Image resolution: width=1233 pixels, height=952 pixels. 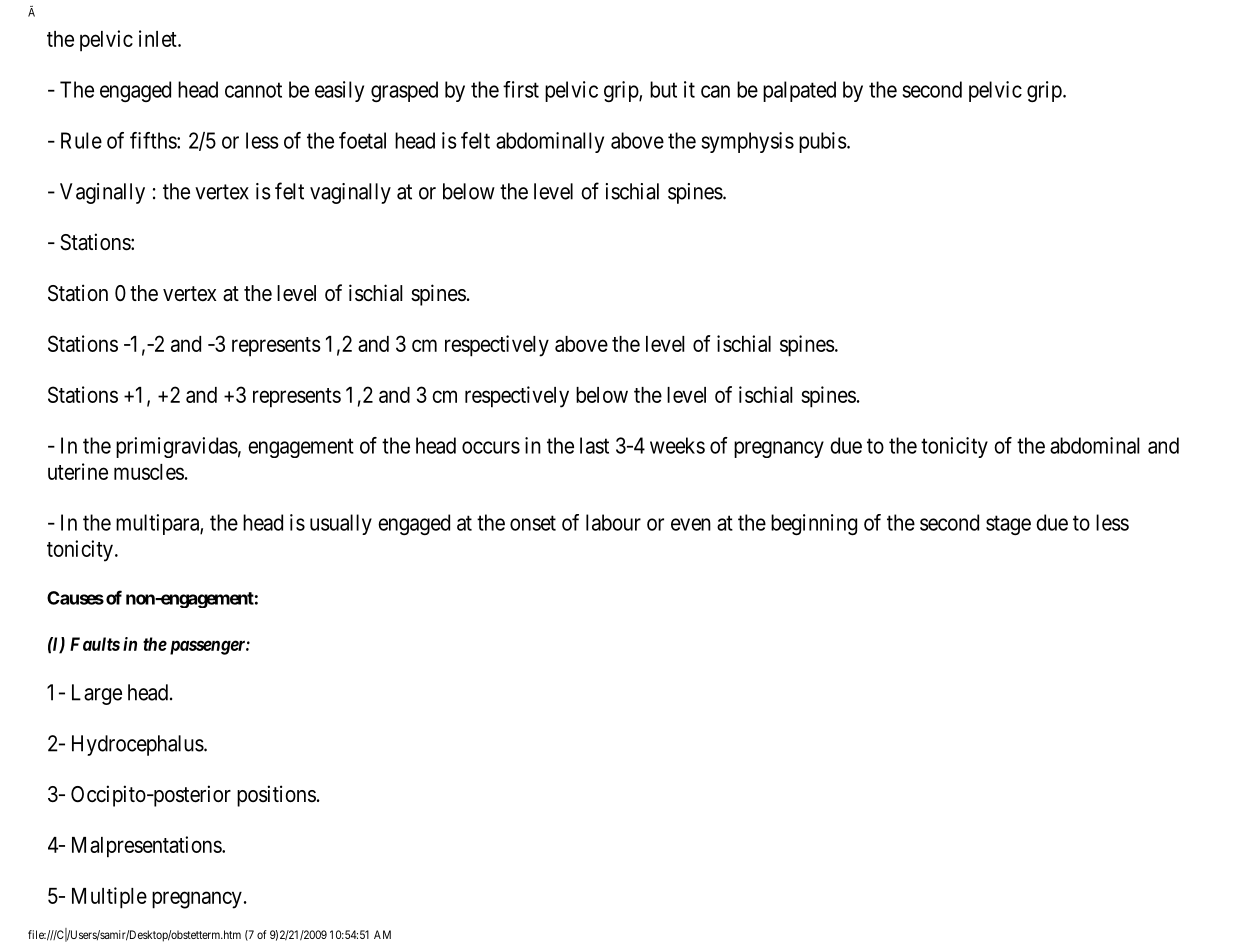 I want to click on positions, so click(x=276, y=796).
